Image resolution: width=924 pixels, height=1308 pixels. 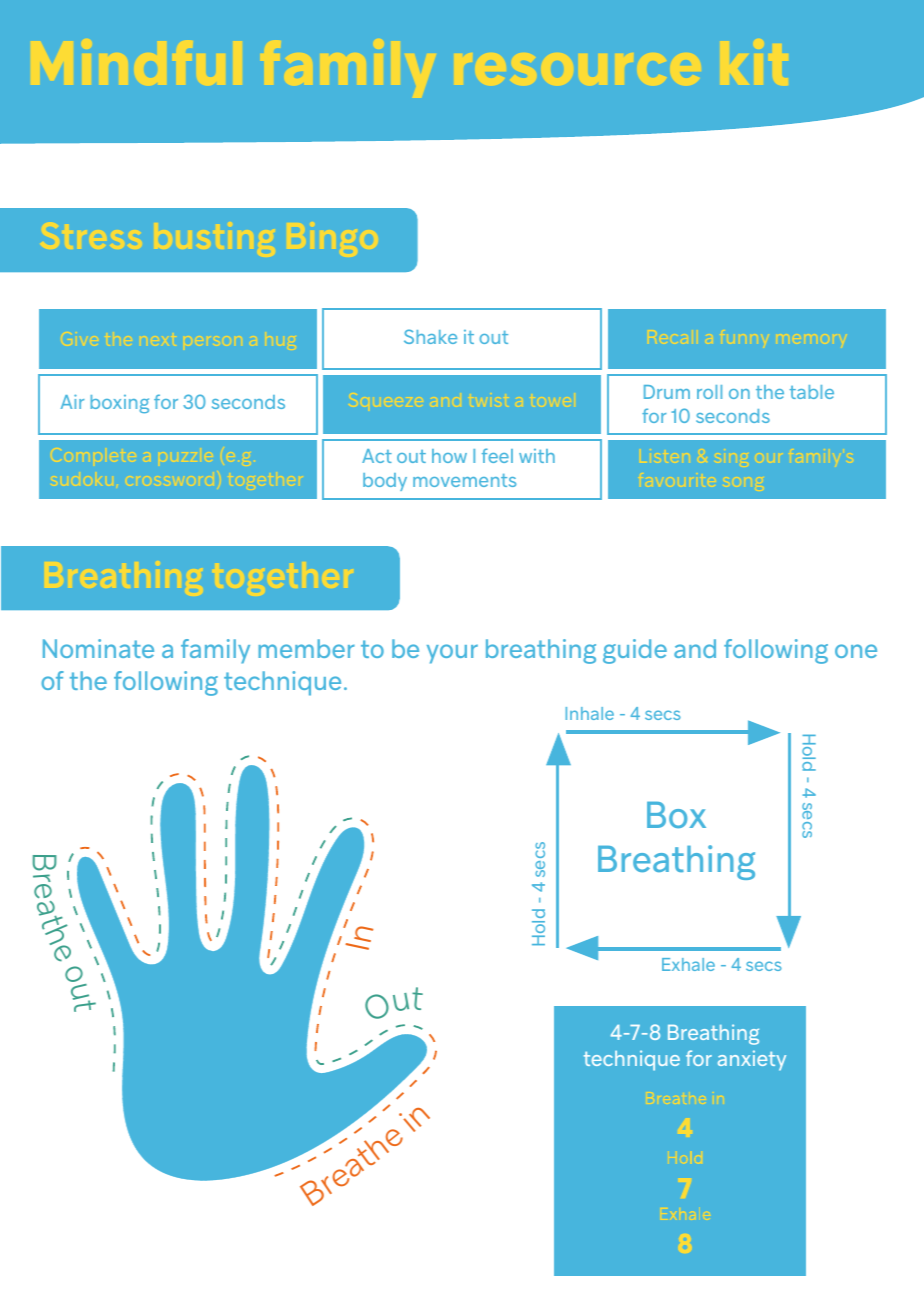 I want to click on one, so click(x=856, y=651).
